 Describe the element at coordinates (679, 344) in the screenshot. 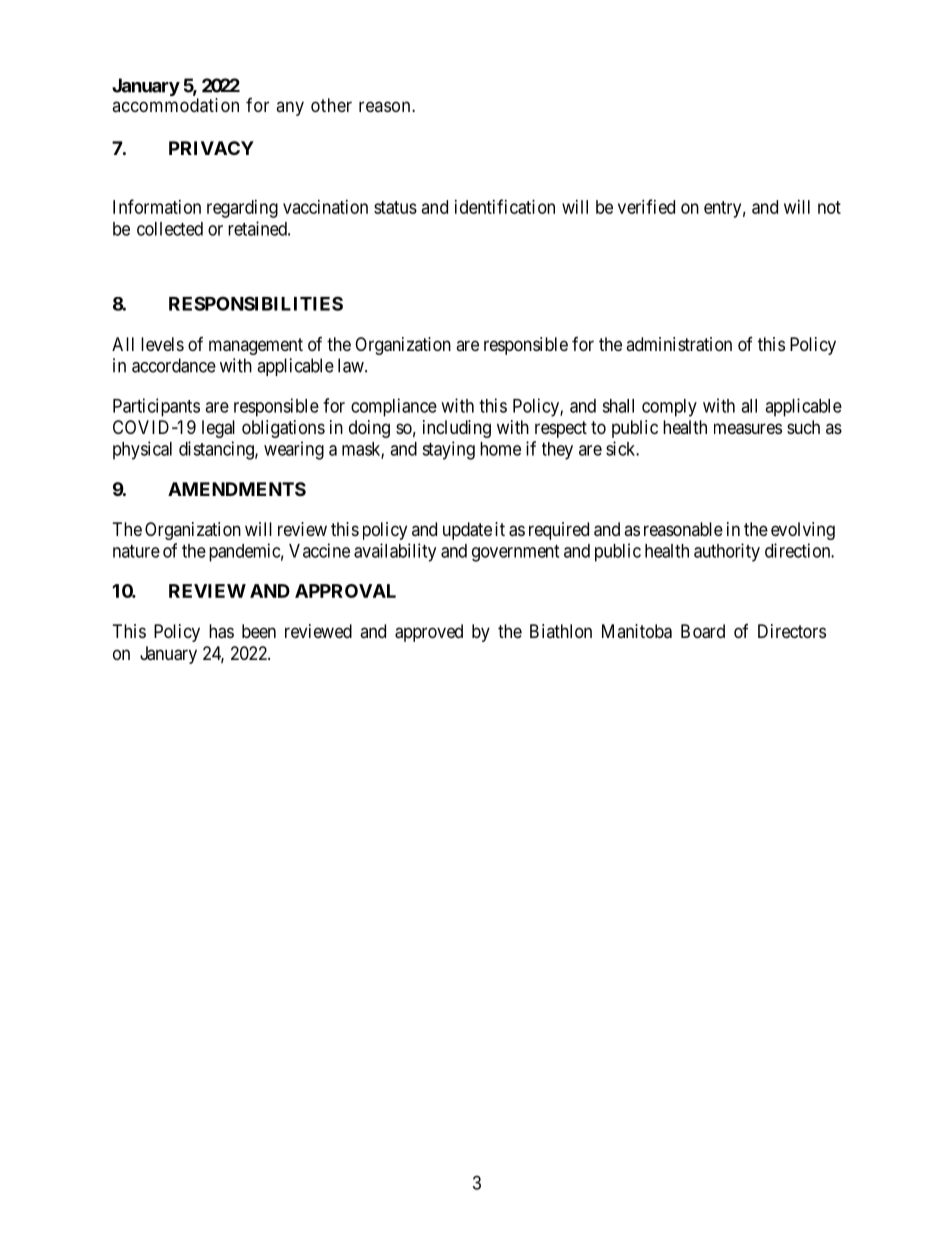

I see `administration` at that location.
